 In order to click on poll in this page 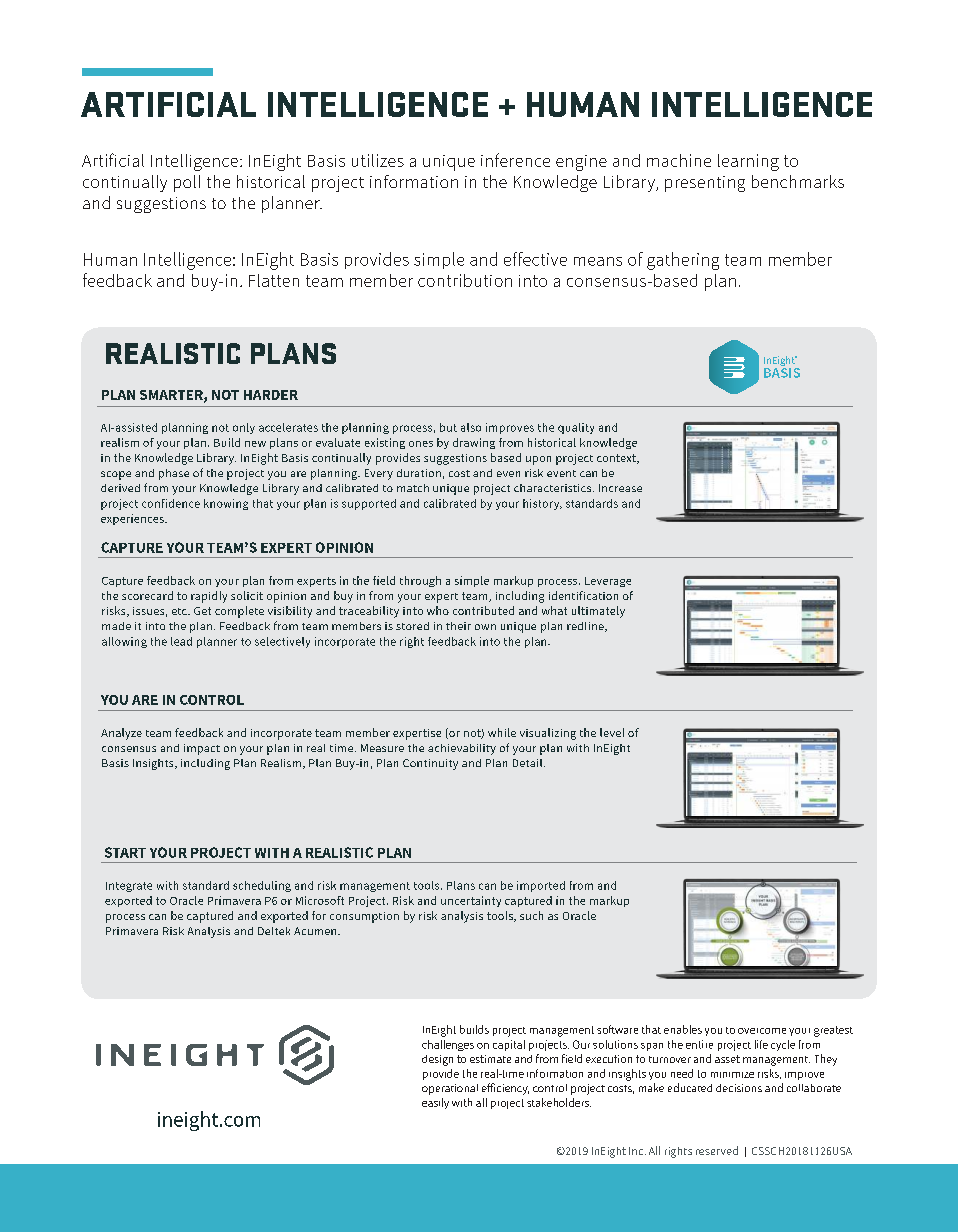, I will do `click(187, 183)`.
